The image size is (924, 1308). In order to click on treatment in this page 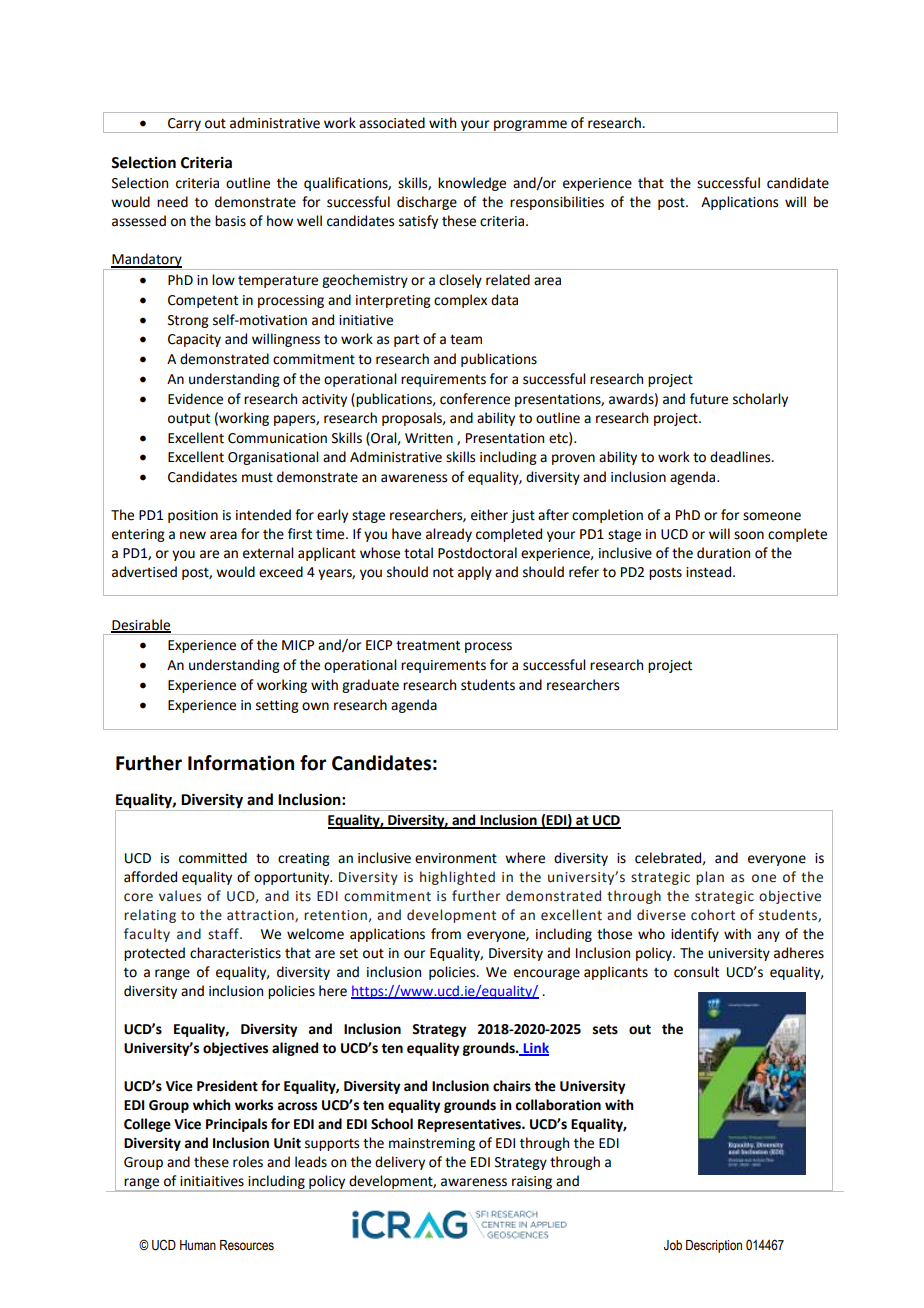, I will do `click(428, 645)`.
